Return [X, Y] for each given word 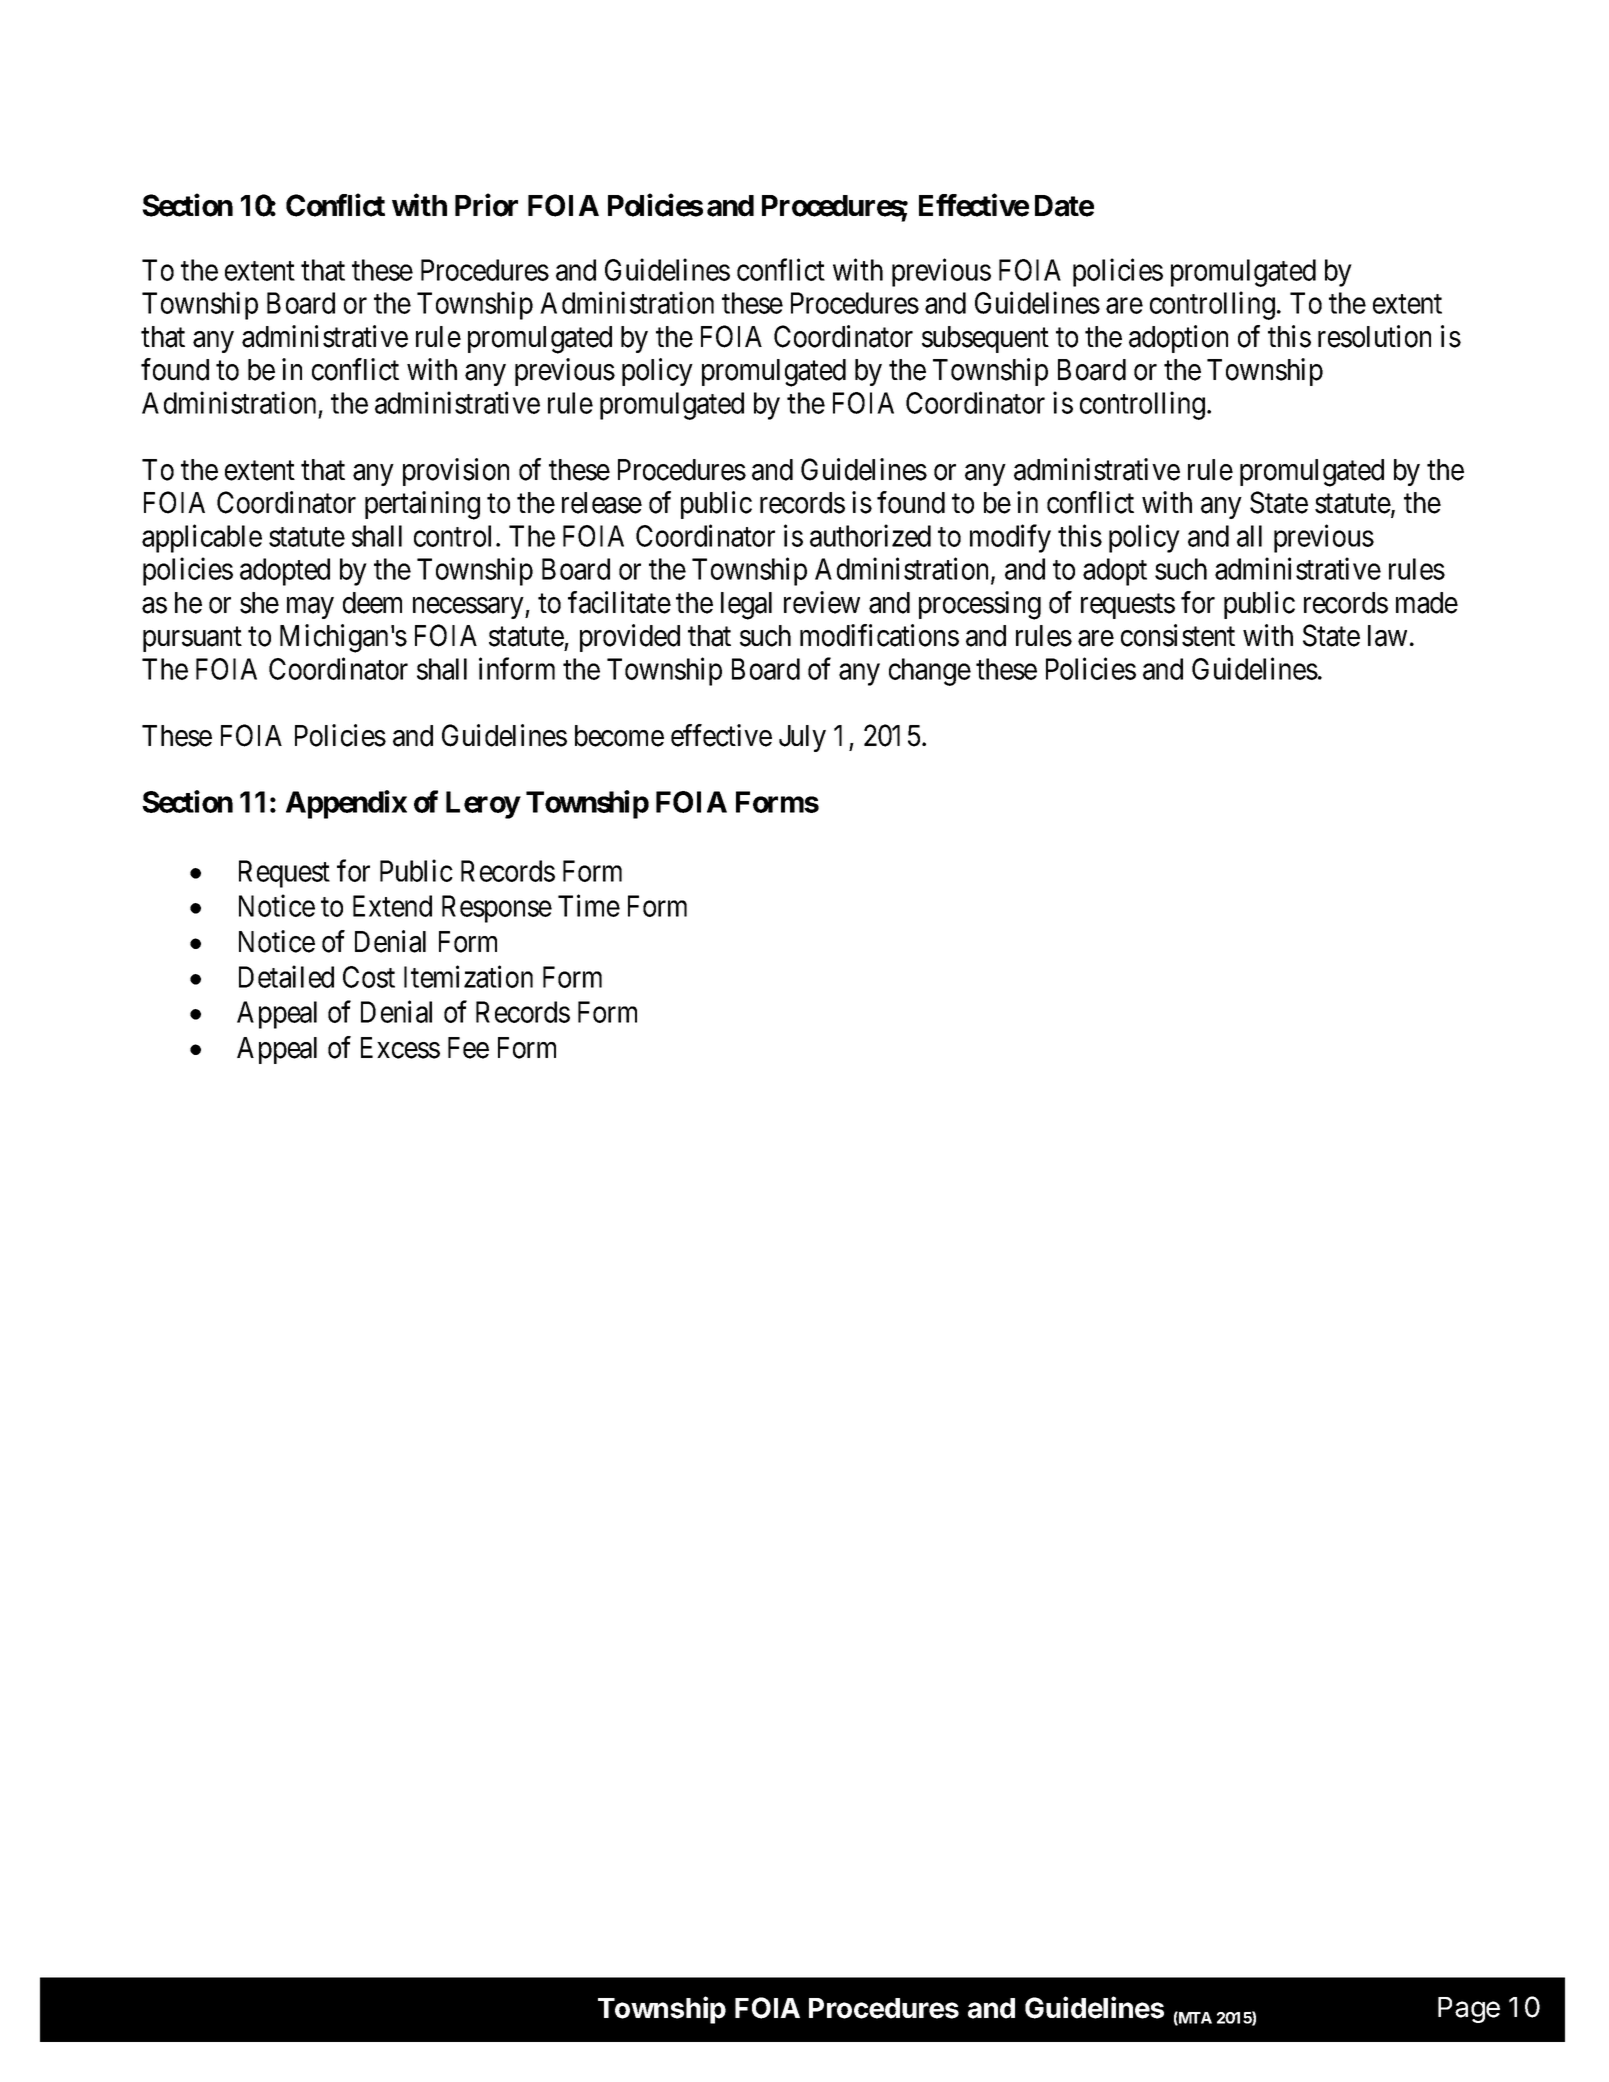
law [1387, 636]
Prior [486, 205]
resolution [1374, 336]
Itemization [468, 976]
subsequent [985, 339]
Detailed [286, 976]
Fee [468, 1048]
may [310, 608]
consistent [1178, 635]
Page [1469, 2010]
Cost [369, 977]
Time [589, 906]
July [802, 738]
